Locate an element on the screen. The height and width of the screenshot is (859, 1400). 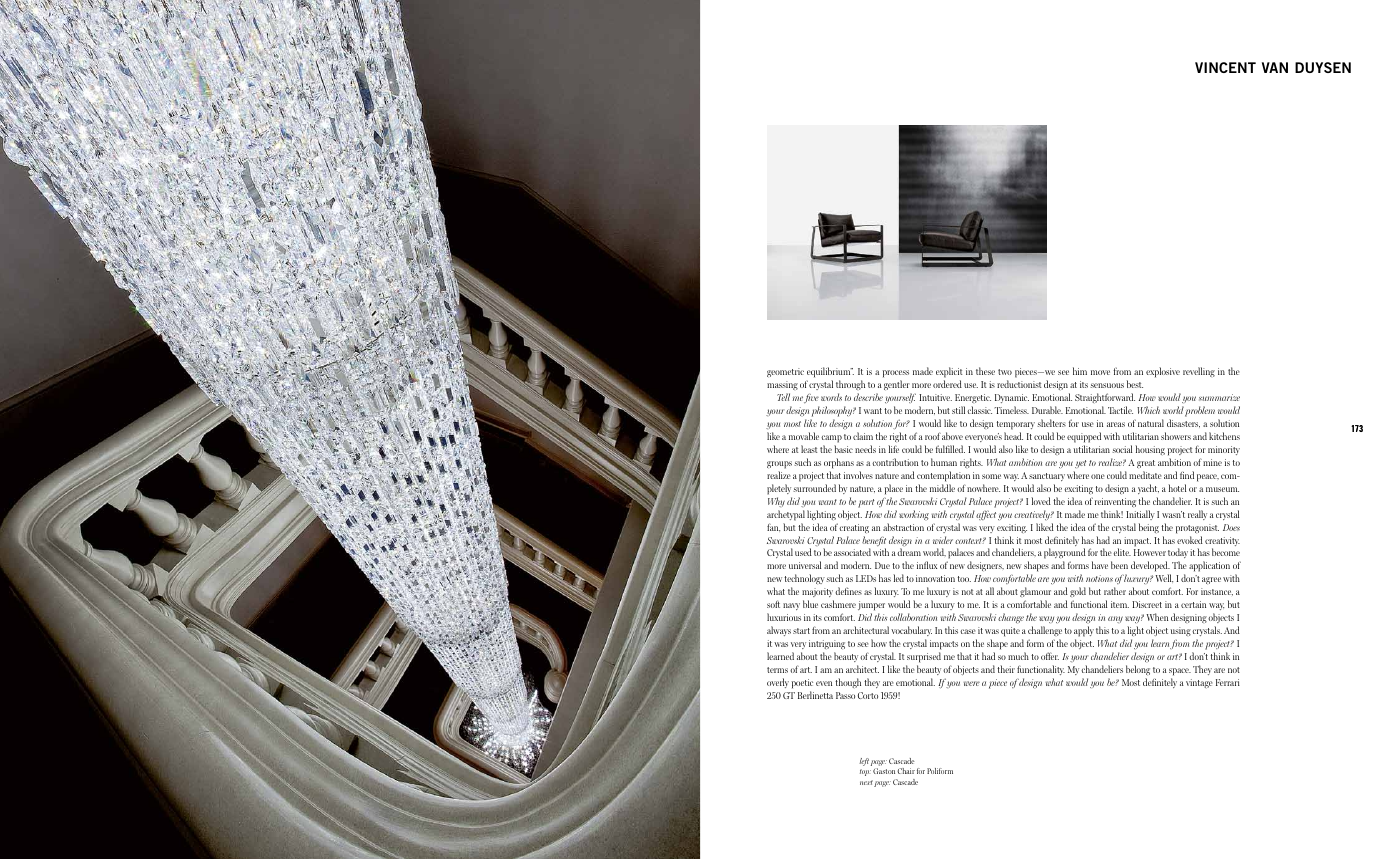
intriguing is located at coordinates (827, 646).
